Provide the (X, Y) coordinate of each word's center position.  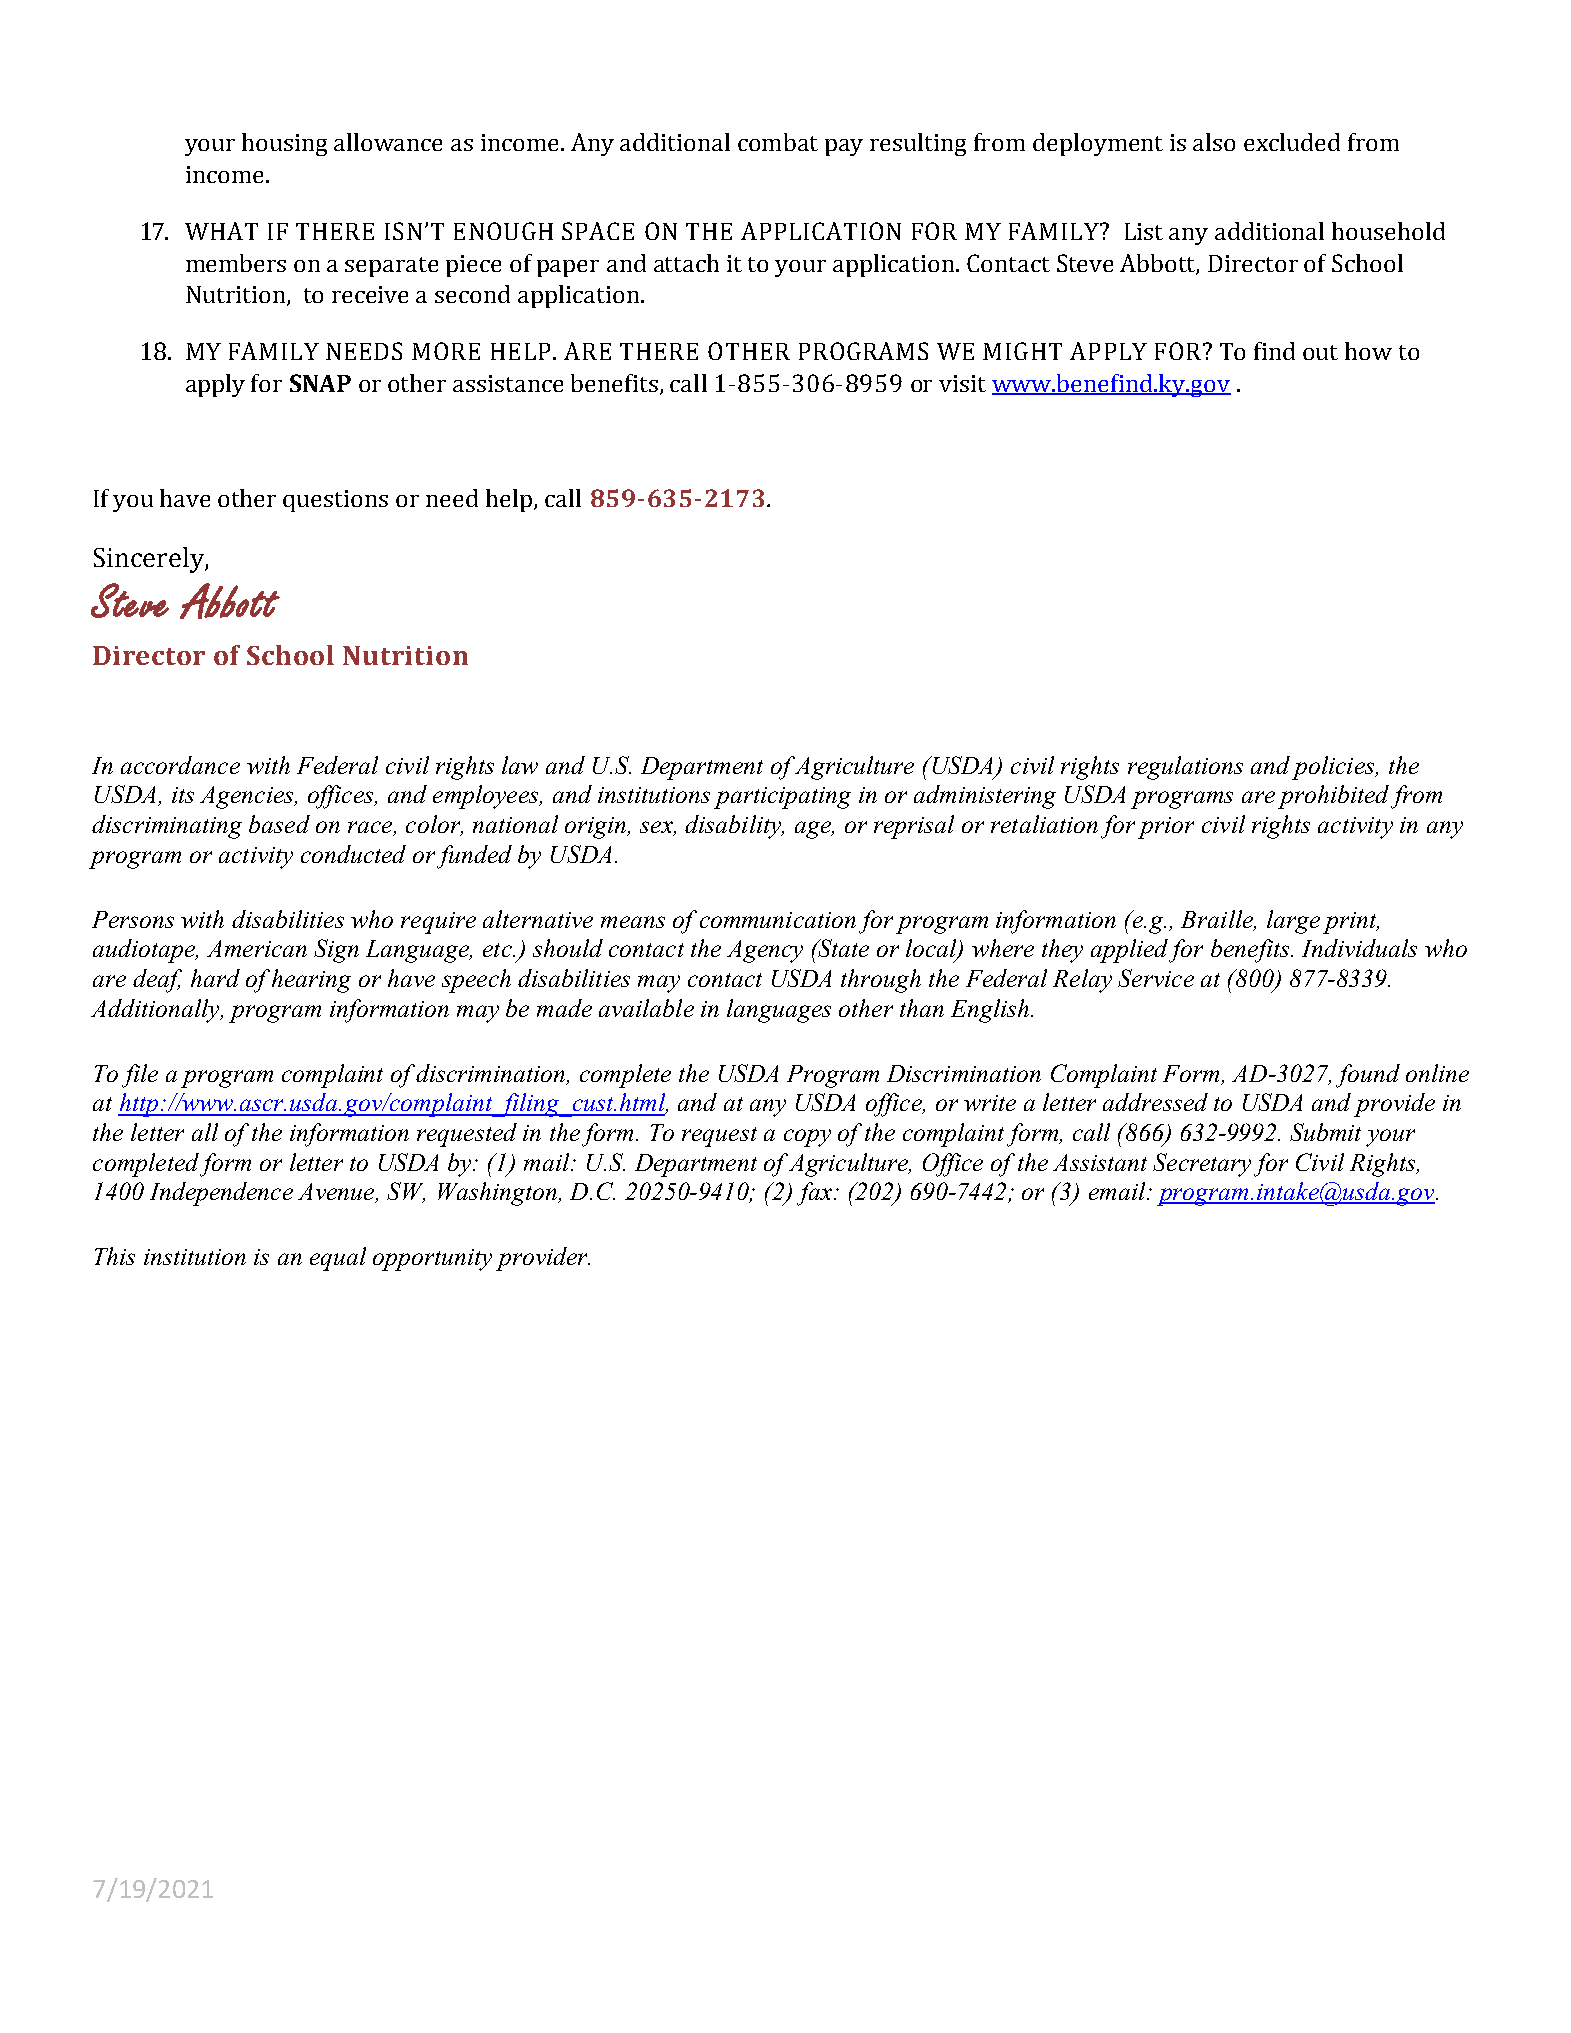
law (520, 765)
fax (814, 1194)
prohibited (1333, 797)
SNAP (320, 383)
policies (1334, 768)
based (279, 824)
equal (338, 1259)
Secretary (1202, 1165)
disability (734, 827)
